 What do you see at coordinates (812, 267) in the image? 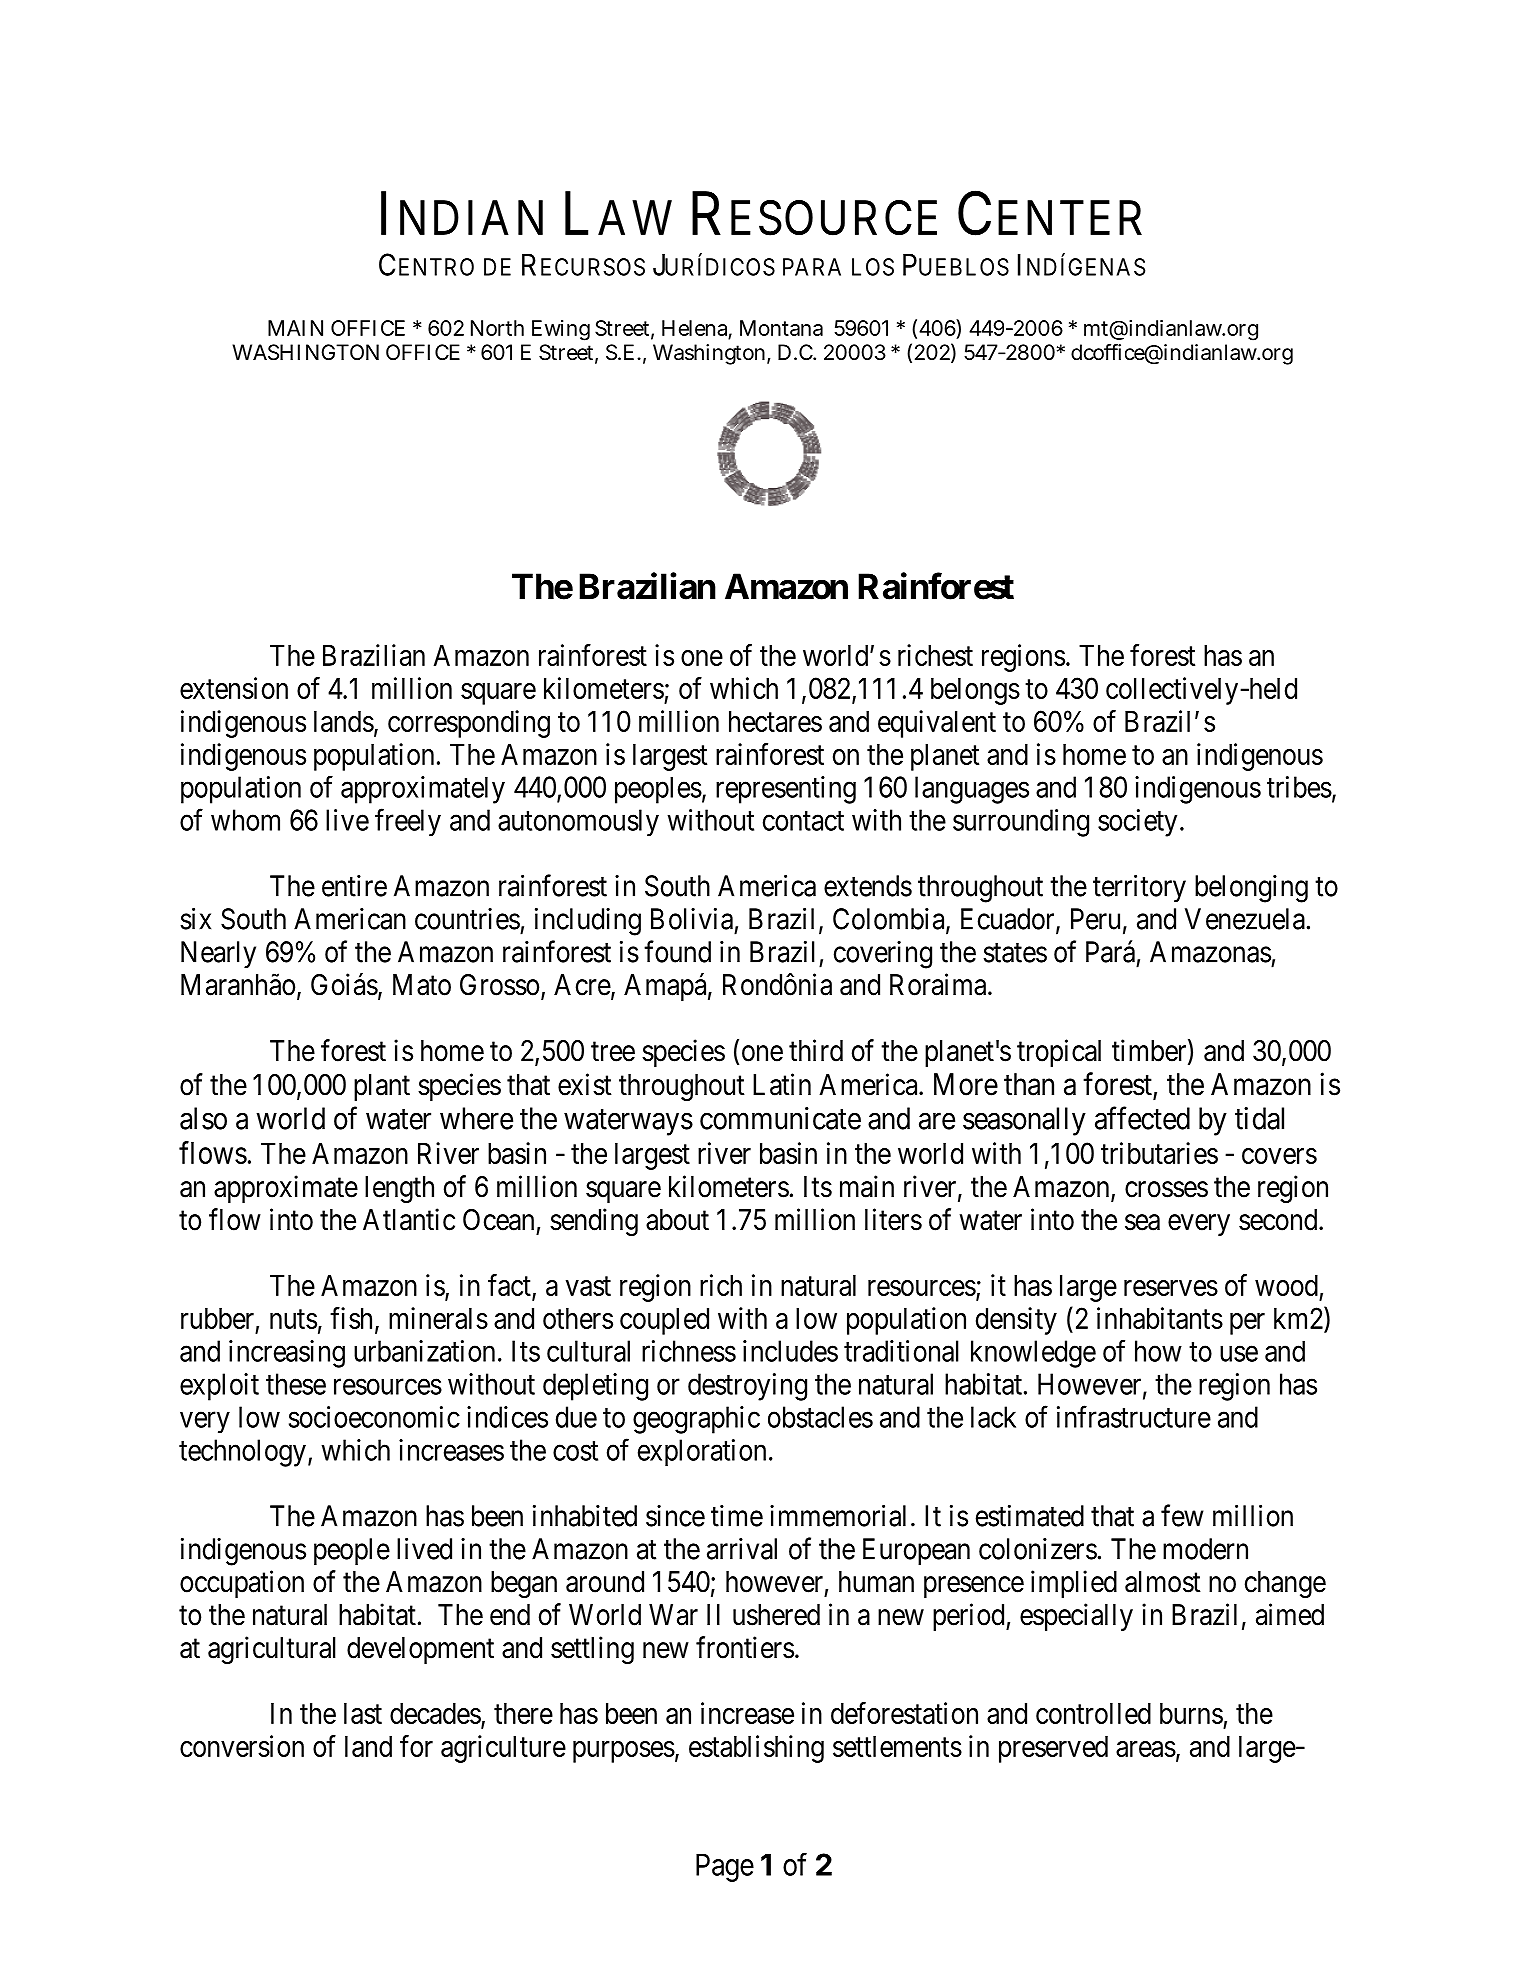
I see `PARA` at bounding box center [812, 267].
